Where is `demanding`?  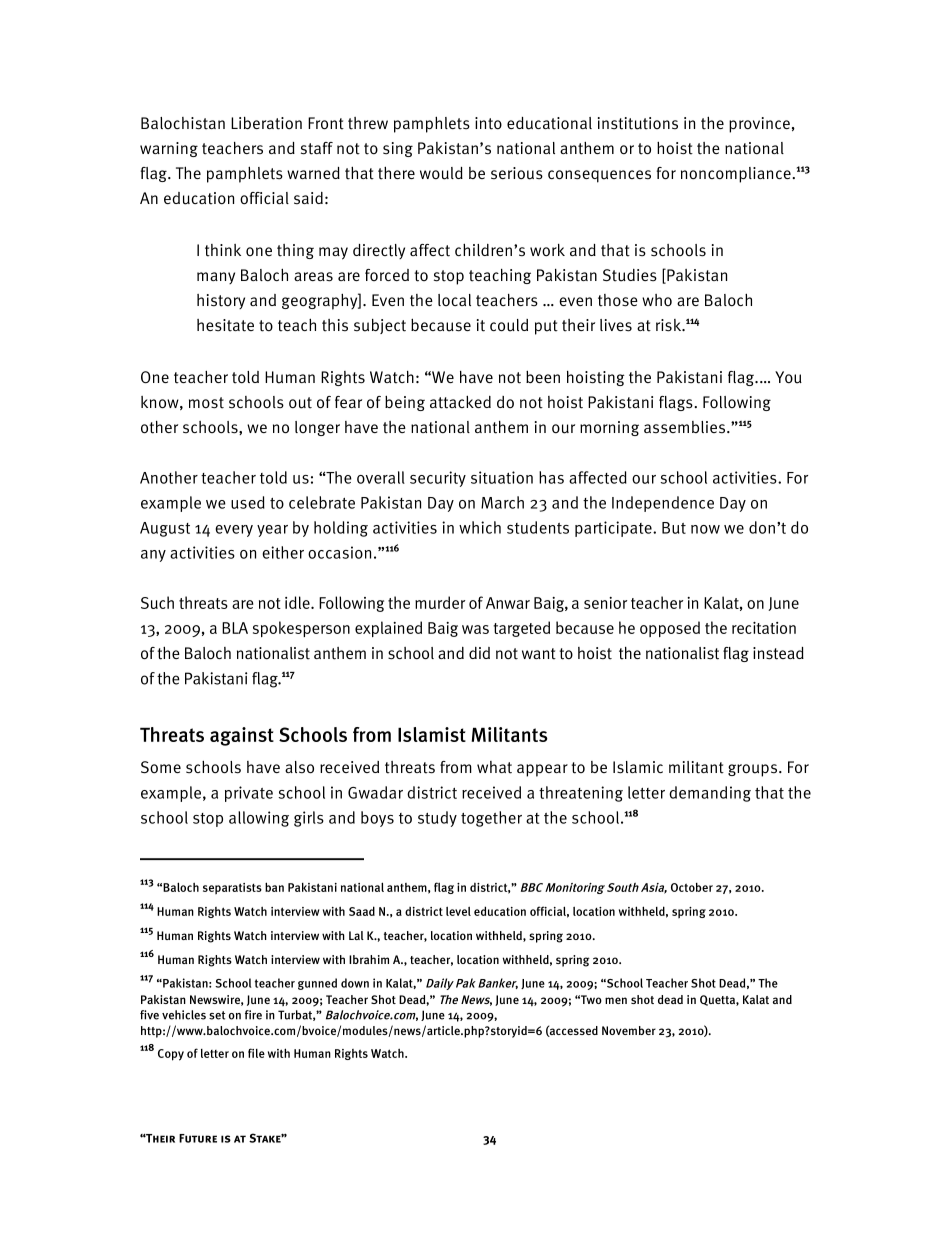
demanding is located at coordinates (710, 794).
